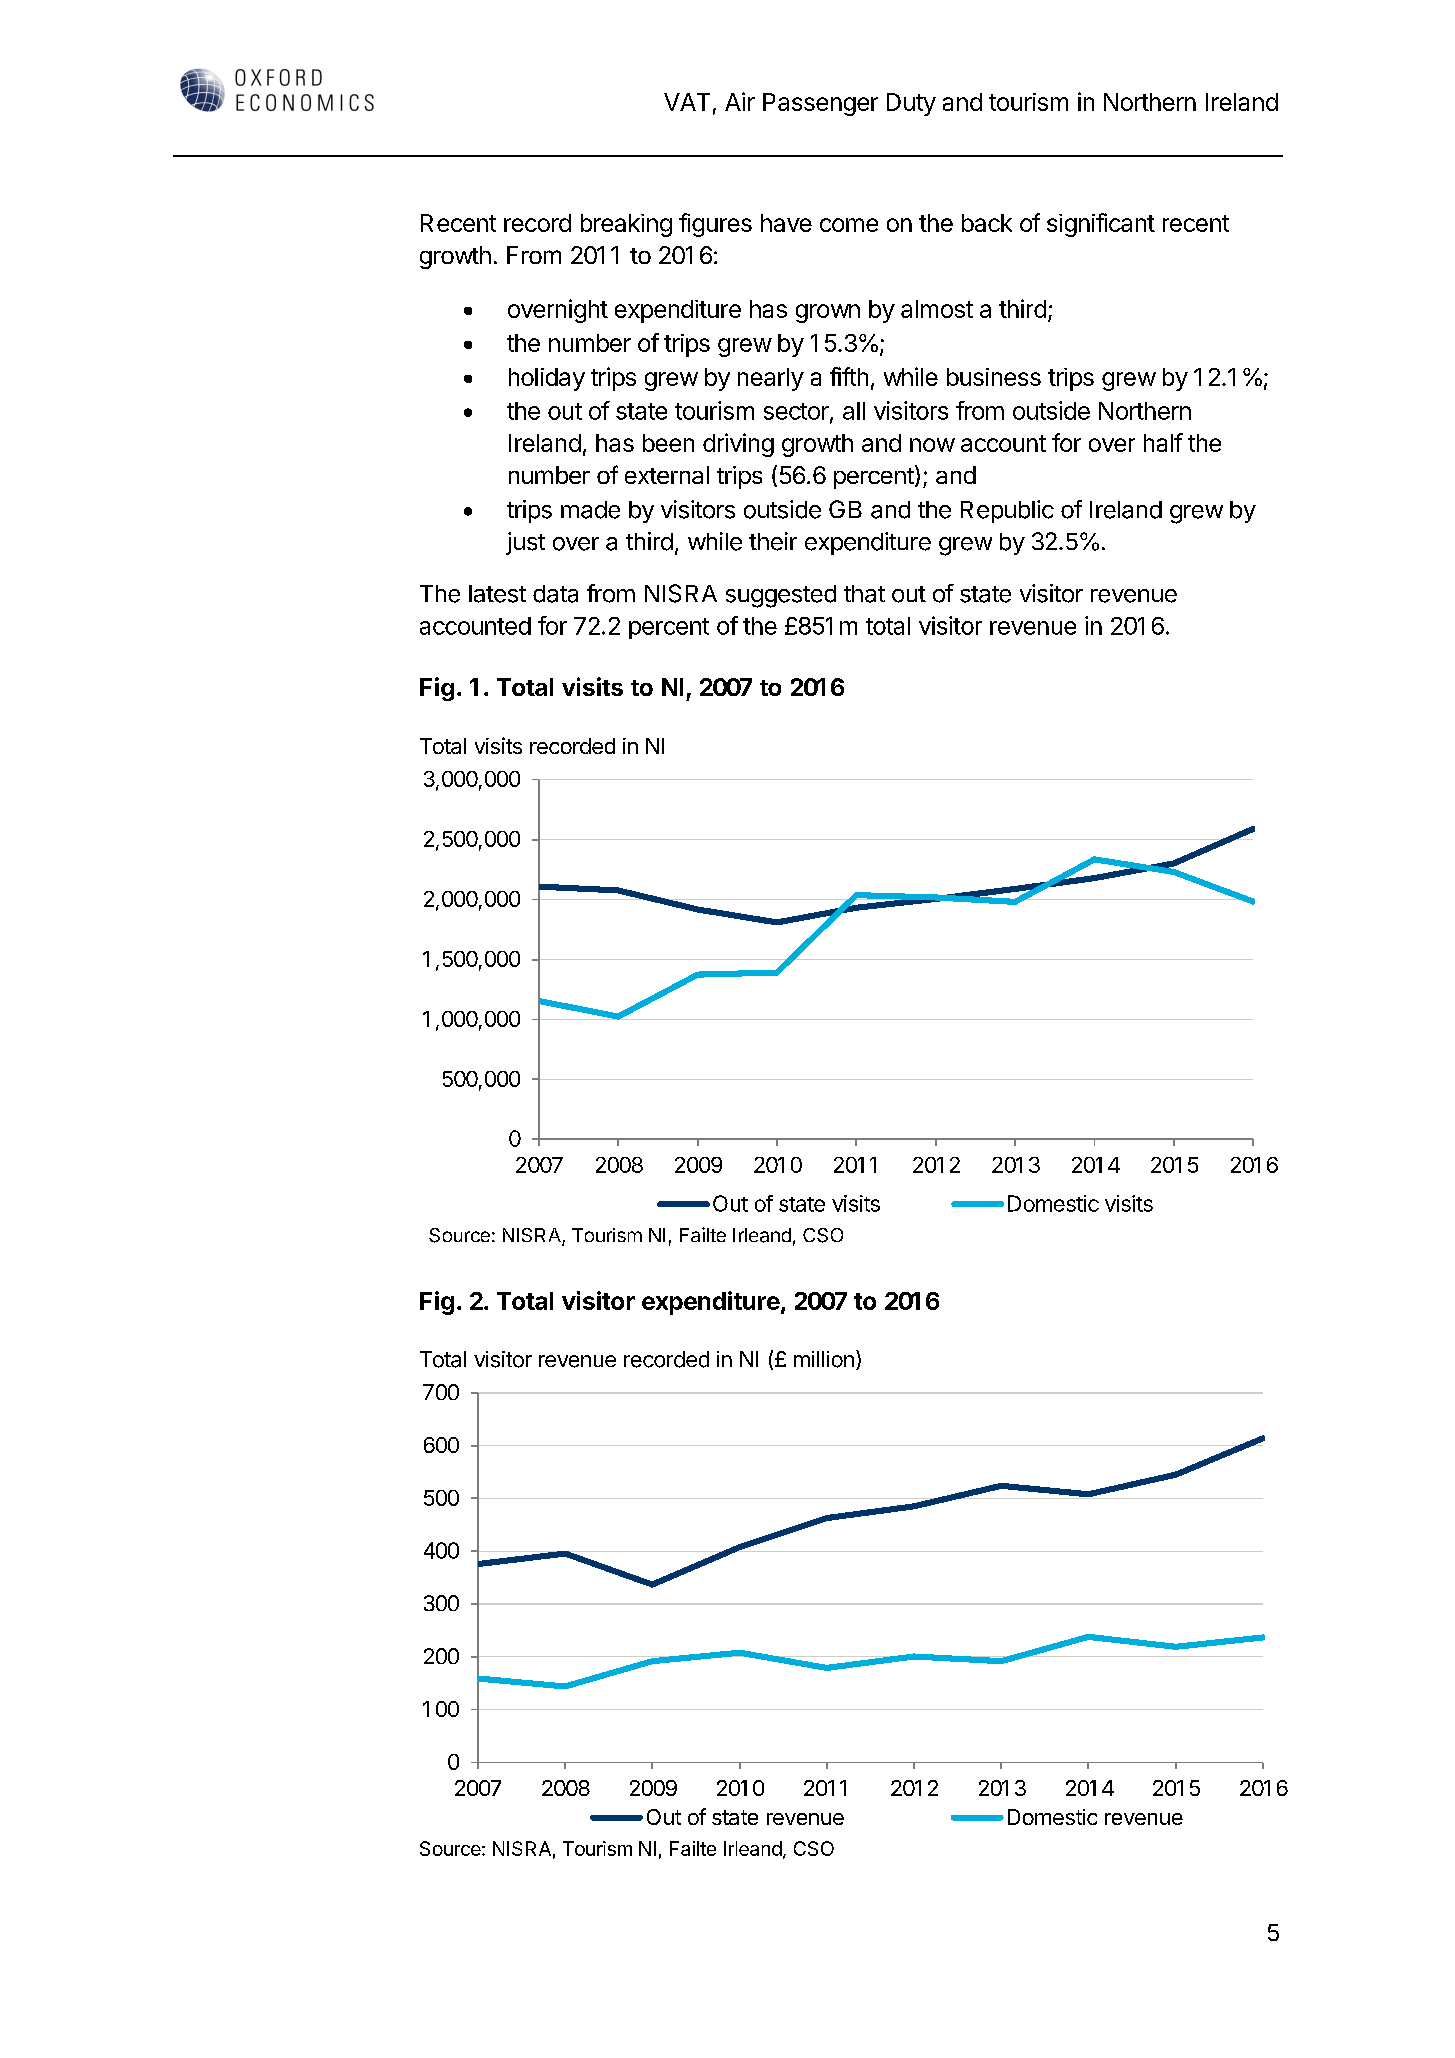 The image size is (1455, 2058). Describe the element at coordinates (773, 541) in the page. I see `their` at that location.
